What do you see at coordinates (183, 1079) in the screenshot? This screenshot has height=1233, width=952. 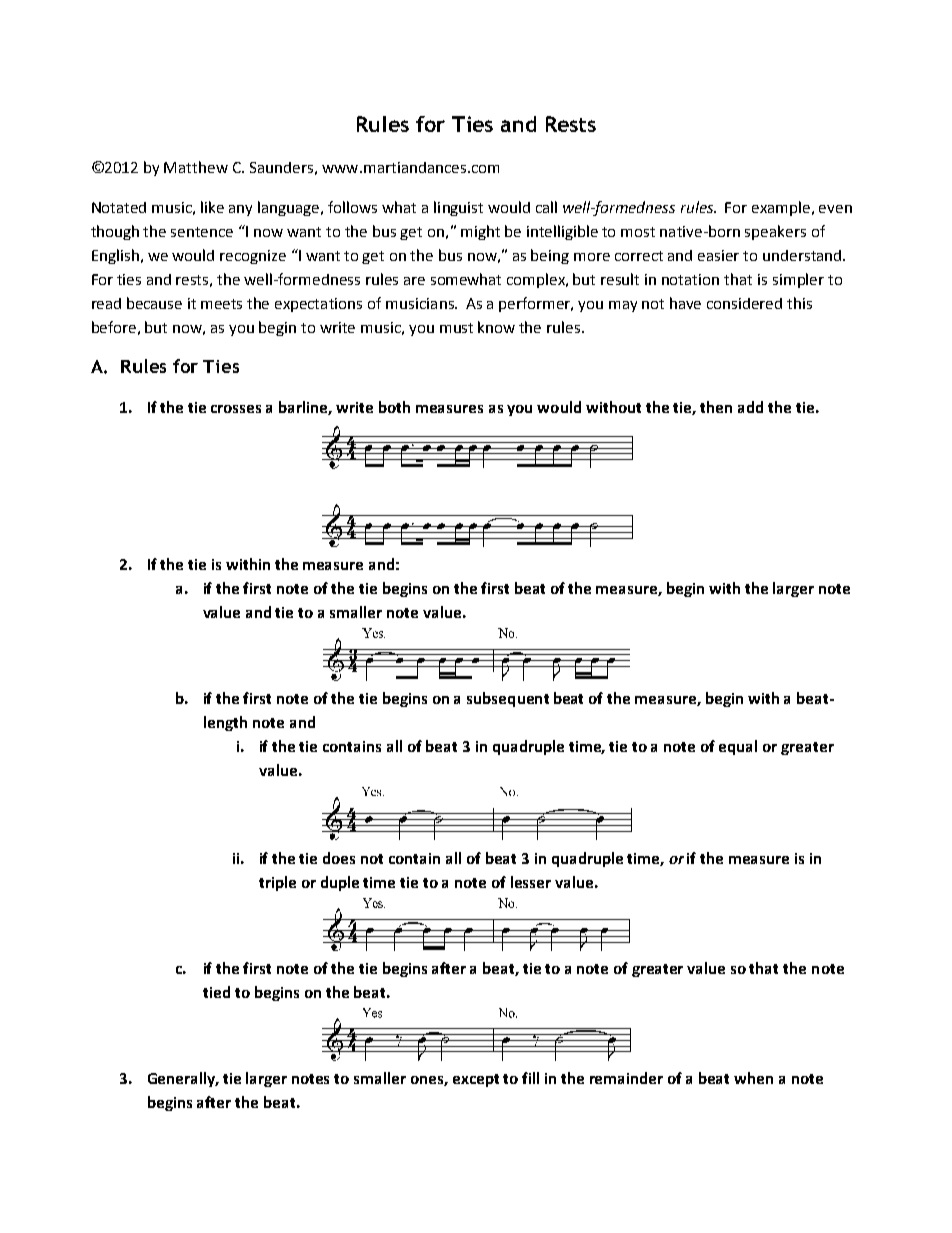 I see `Generally` at bounding box center [183, 1079].
